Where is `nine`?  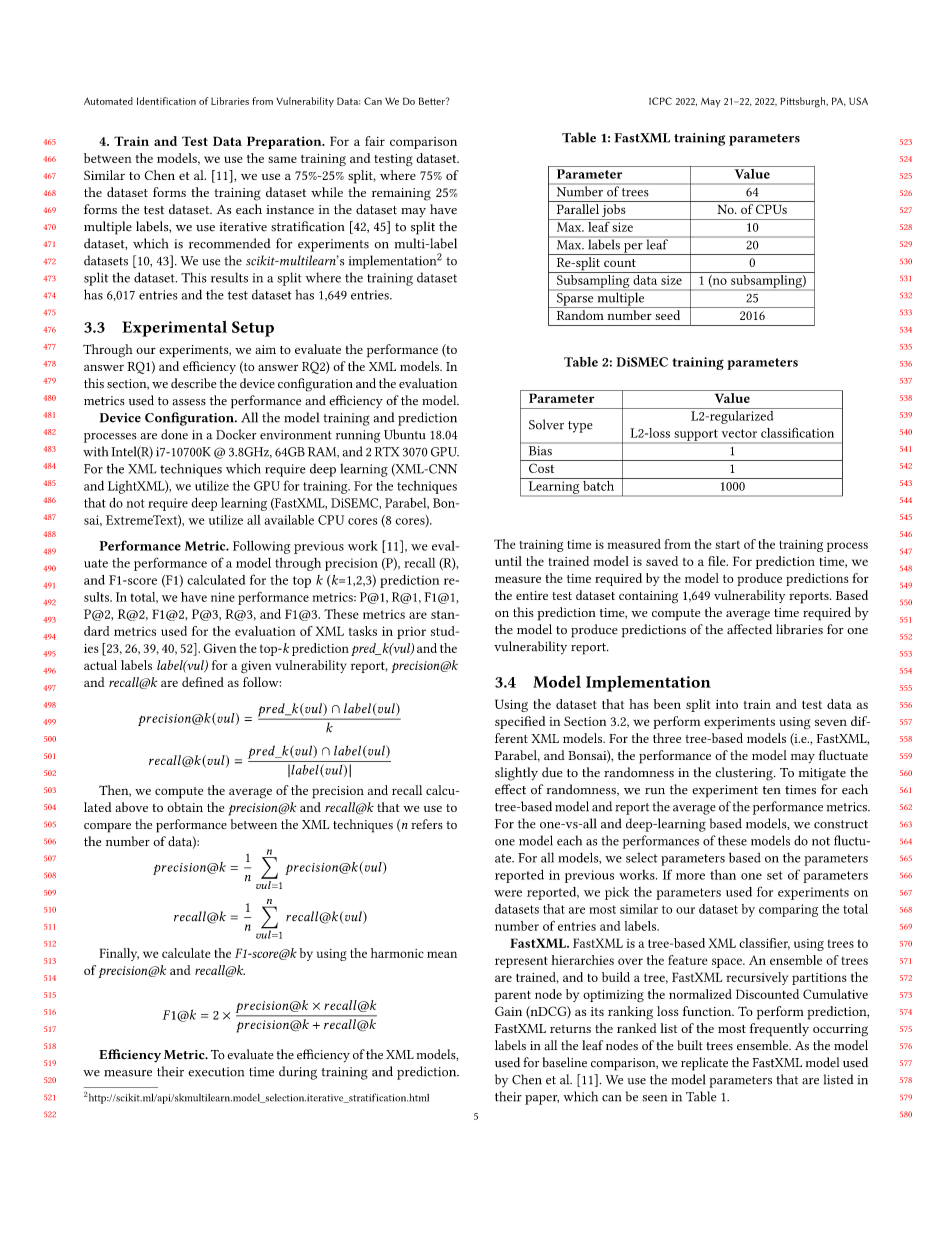 nine is located at coordinates (223, 597).
